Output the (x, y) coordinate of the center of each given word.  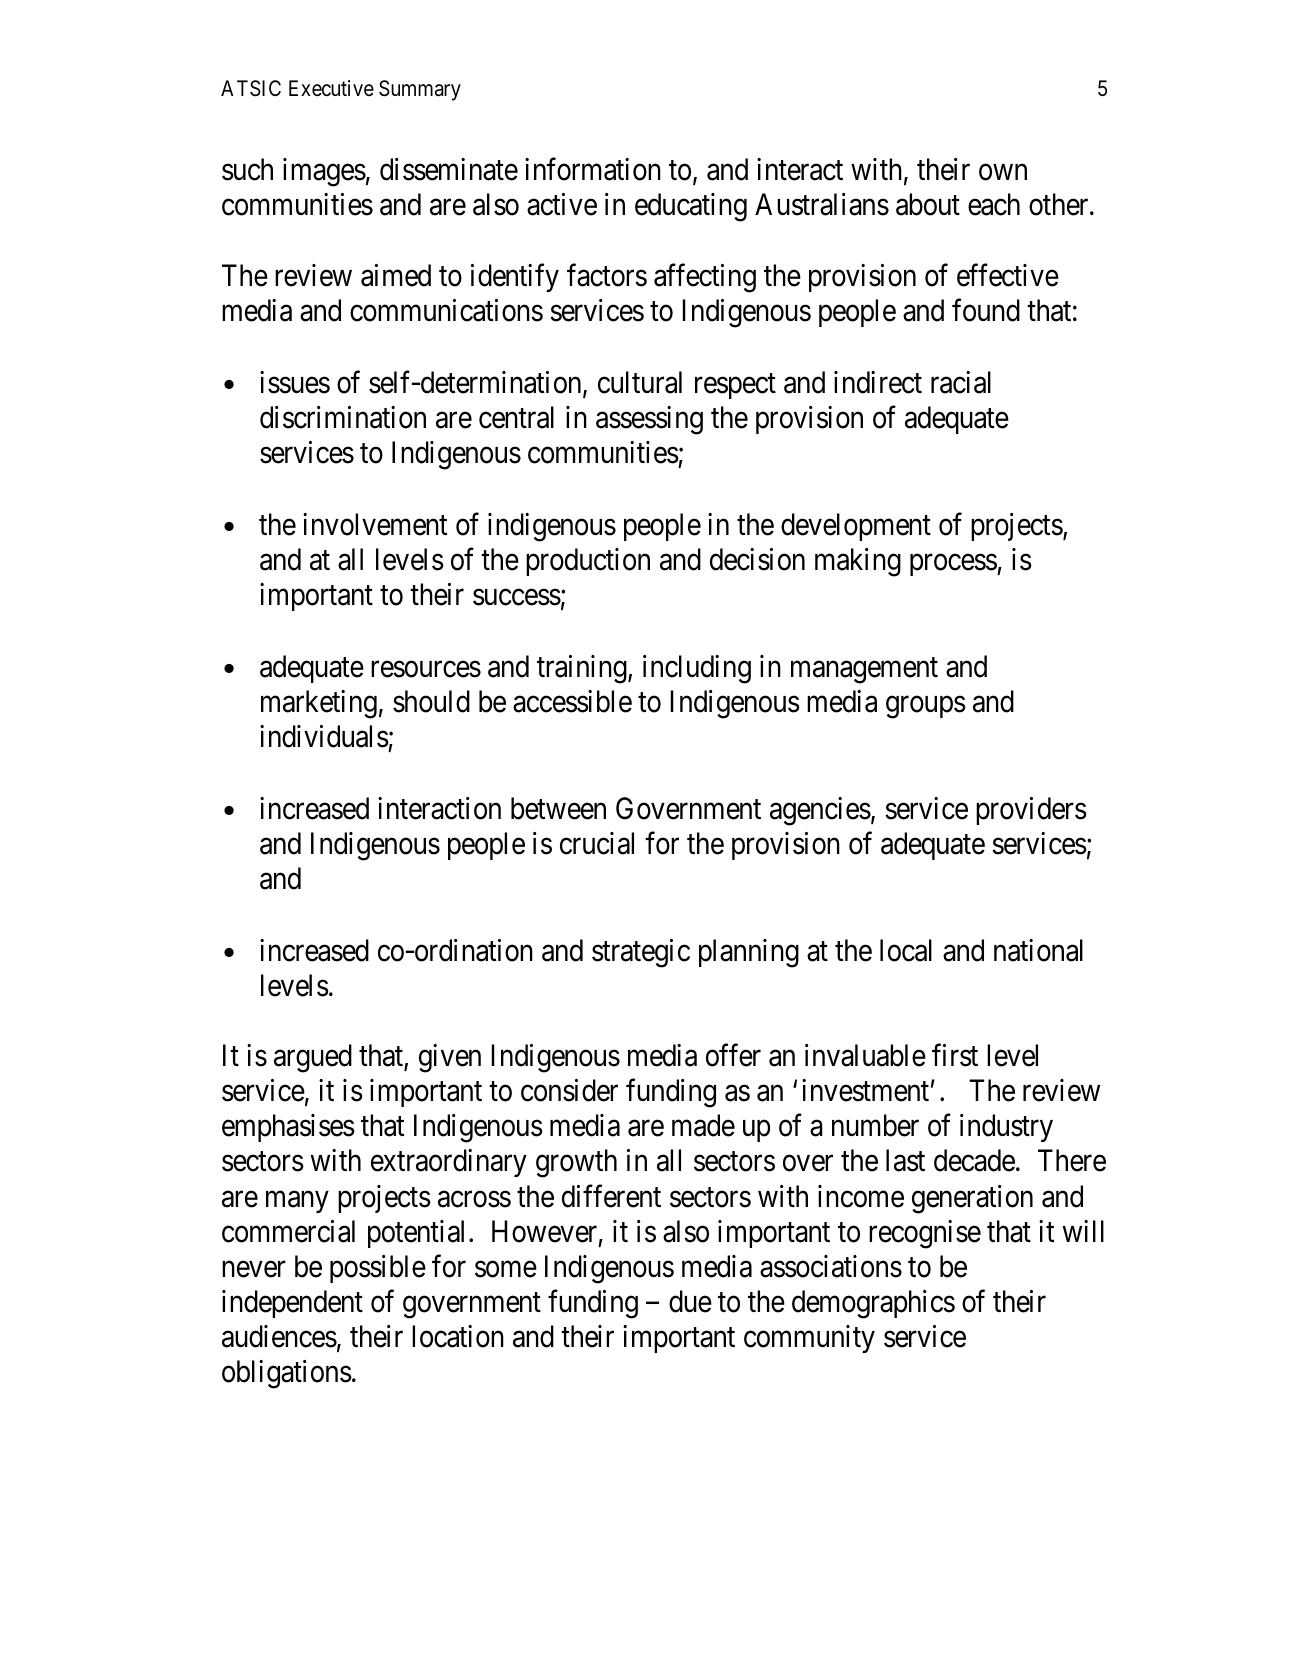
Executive (331, 88)
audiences (279, 1336)
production (588, 562)
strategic (641, 953)
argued (313, 1058)
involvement (375, 524)
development (856, 527)
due (690, 1301)
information (593, 169)
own (1003, 173)
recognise (925, 1234)
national (1038, 950)
